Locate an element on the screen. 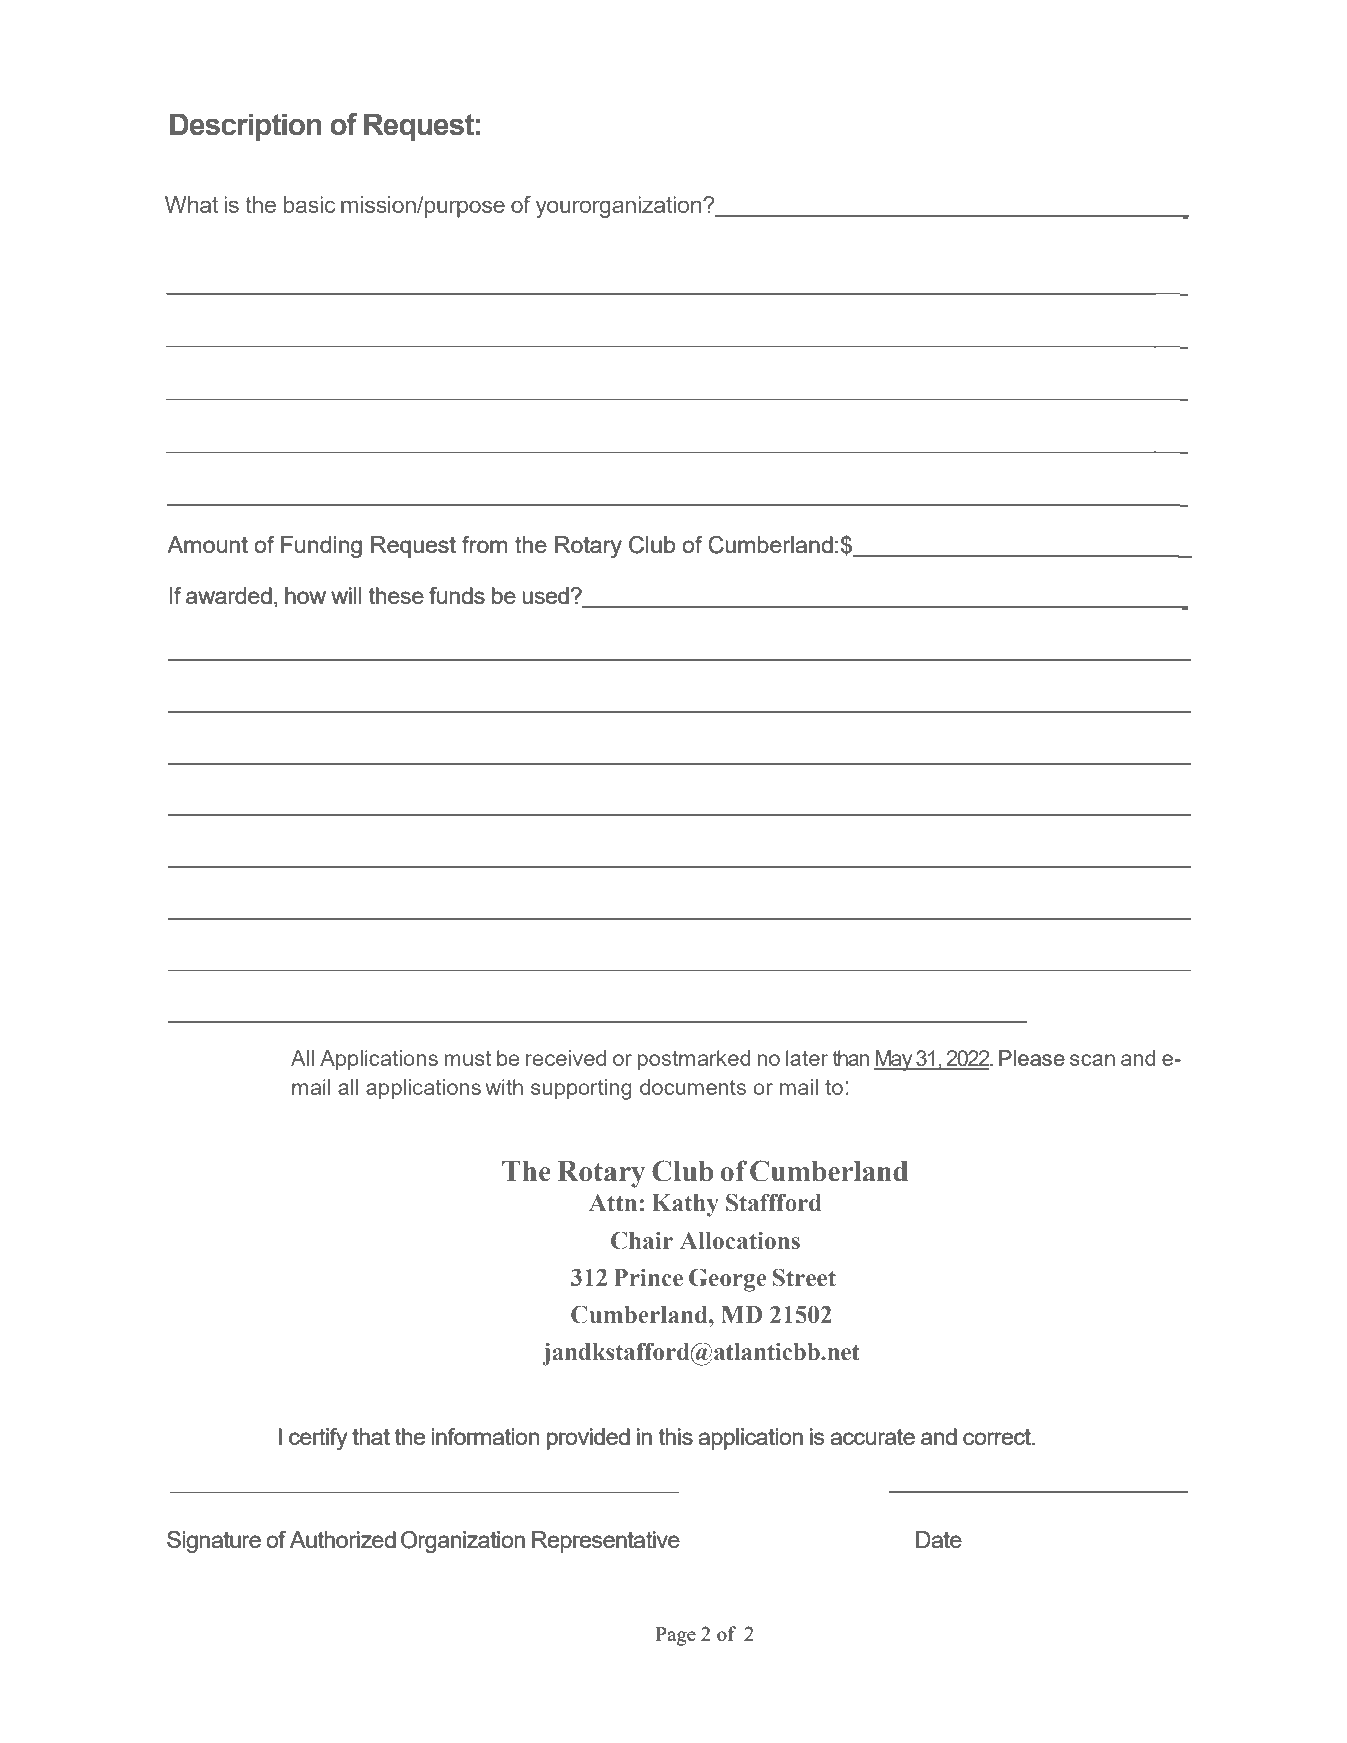  Prince is located at coordinates (648, 1277).
